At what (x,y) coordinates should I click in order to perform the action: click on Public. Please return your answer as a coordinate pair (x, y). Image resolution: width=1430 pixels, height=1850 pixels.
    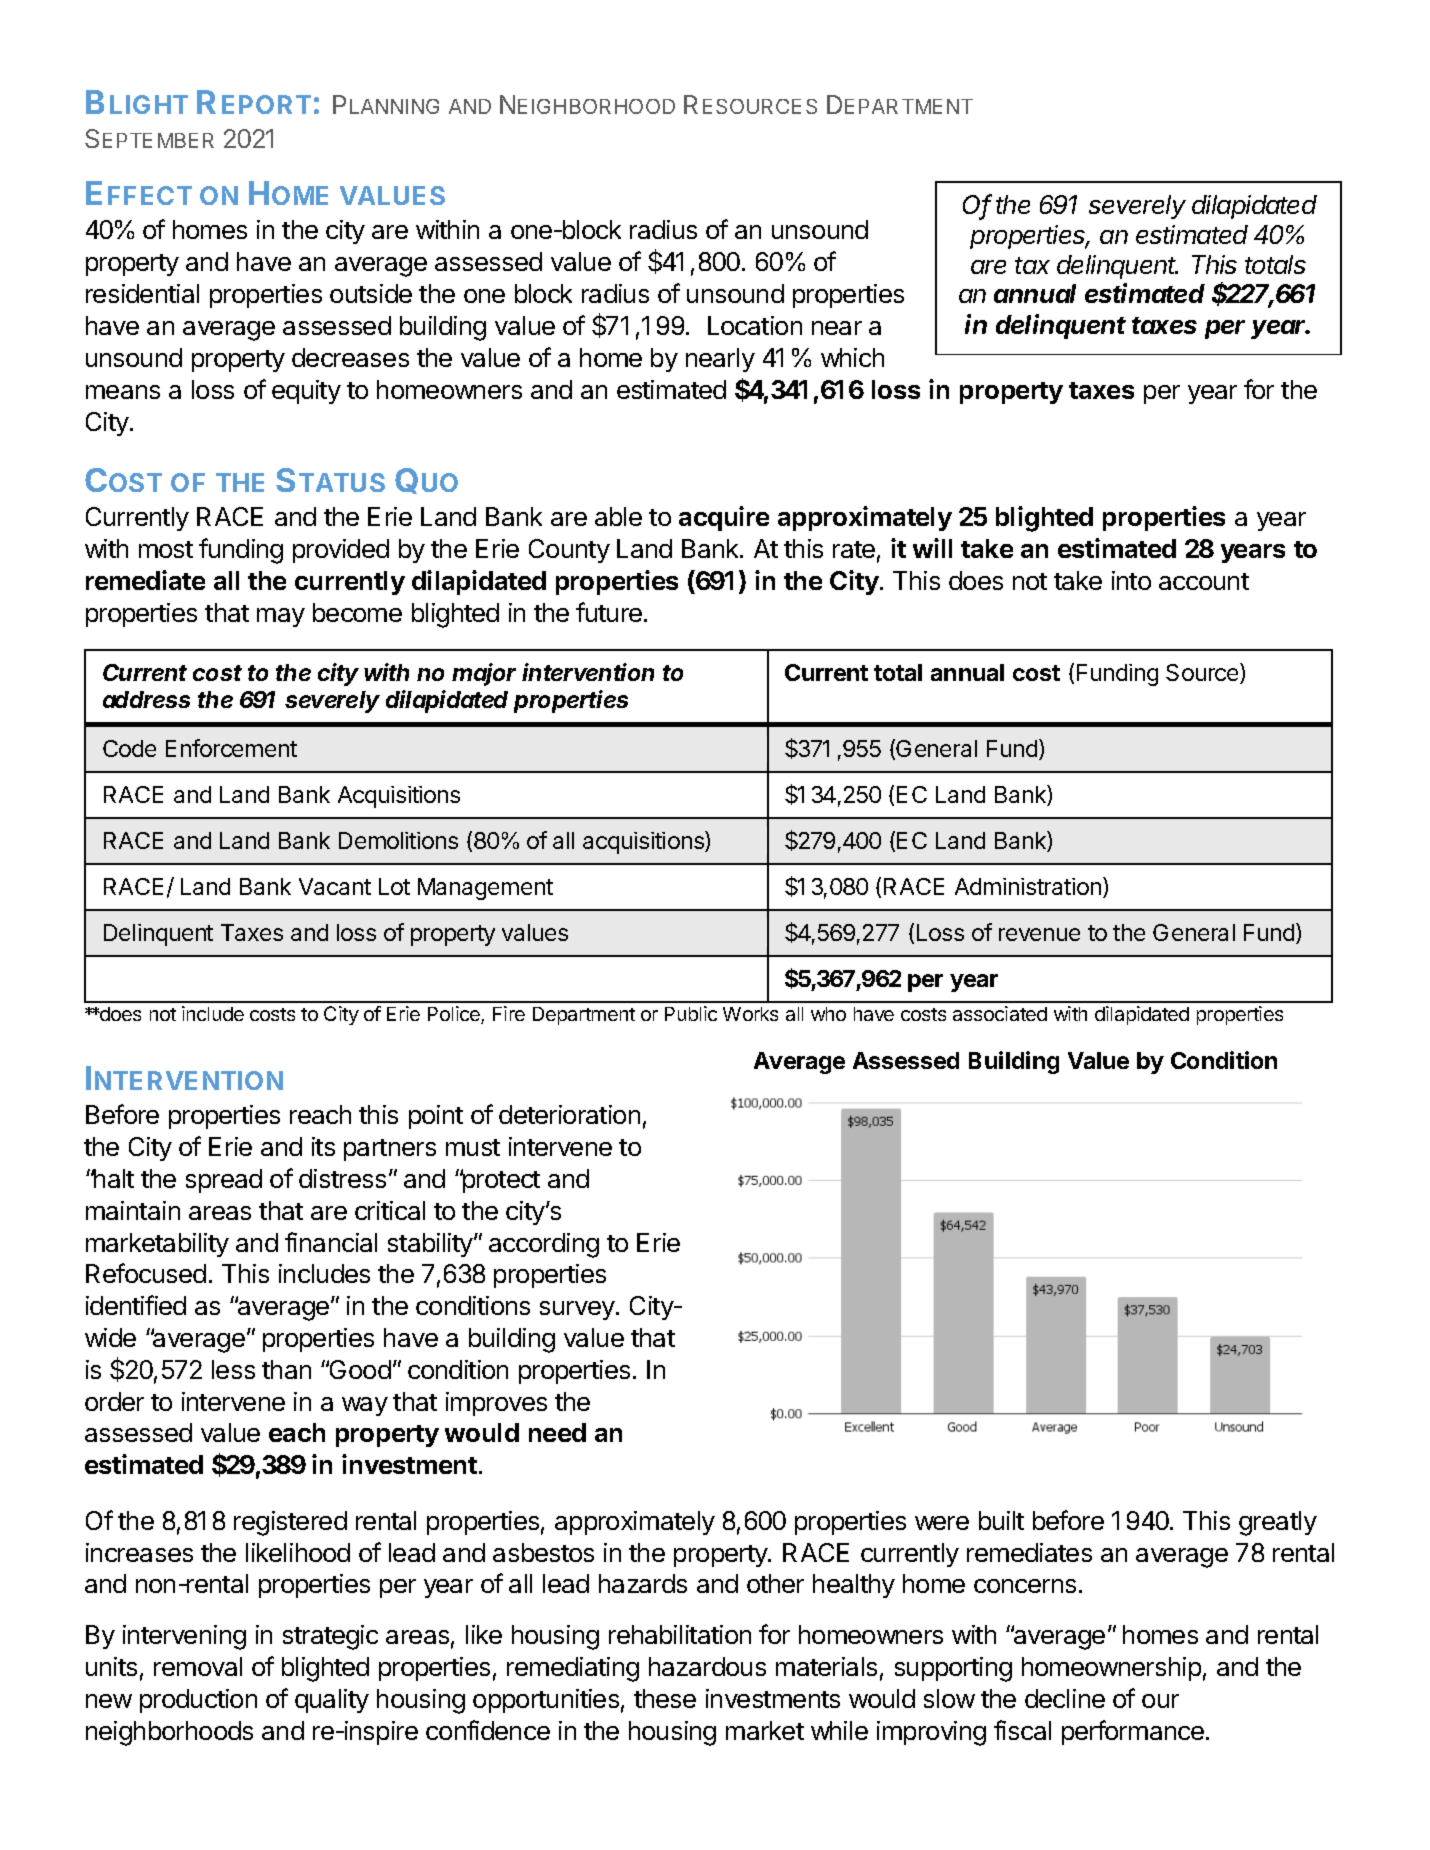
    Looking at the image, I should click on (691, 1013).
